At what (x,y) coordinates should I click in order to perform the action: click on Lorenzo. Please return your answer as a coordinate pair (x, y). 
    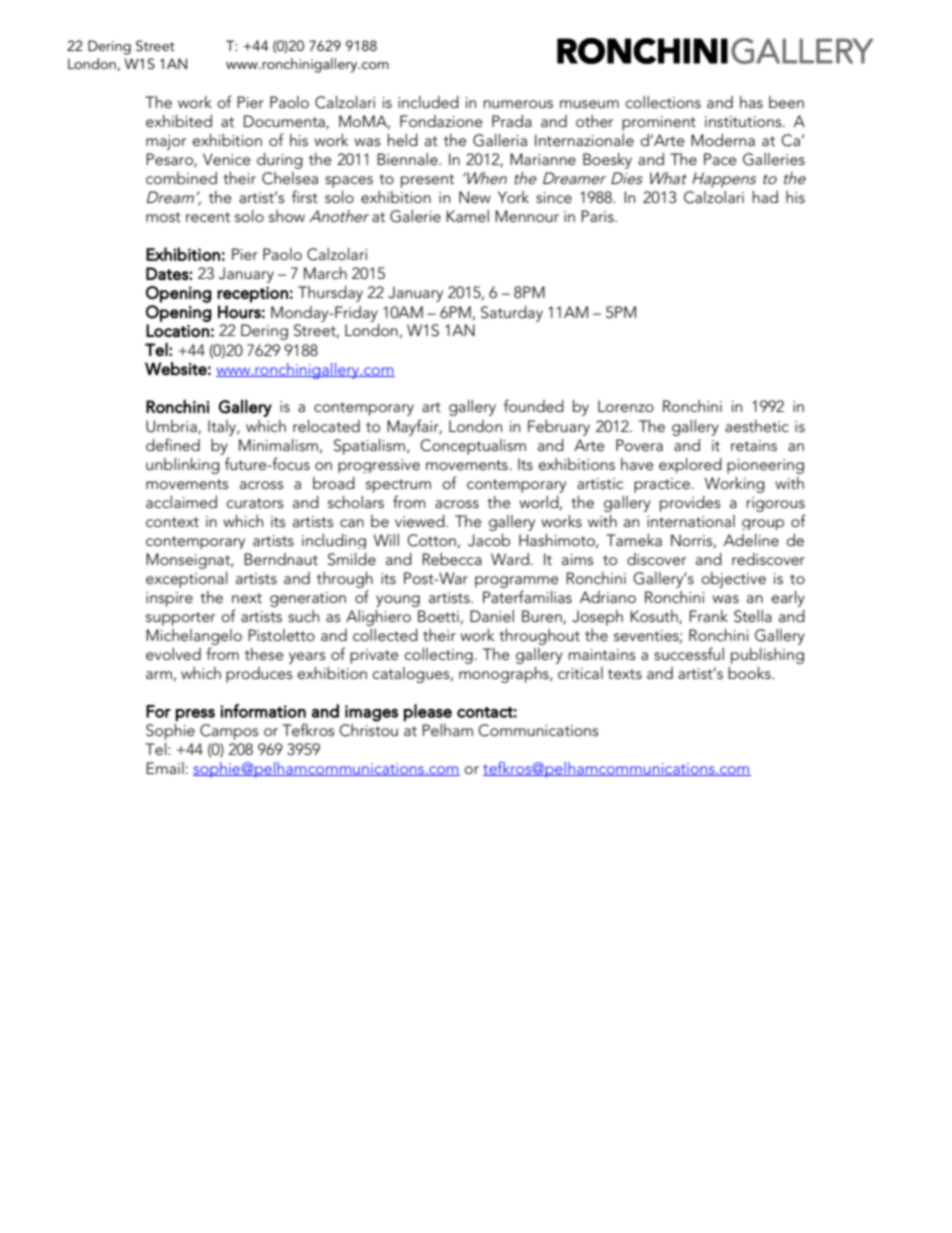
    Looking at the image, I should click on (626, 406).
